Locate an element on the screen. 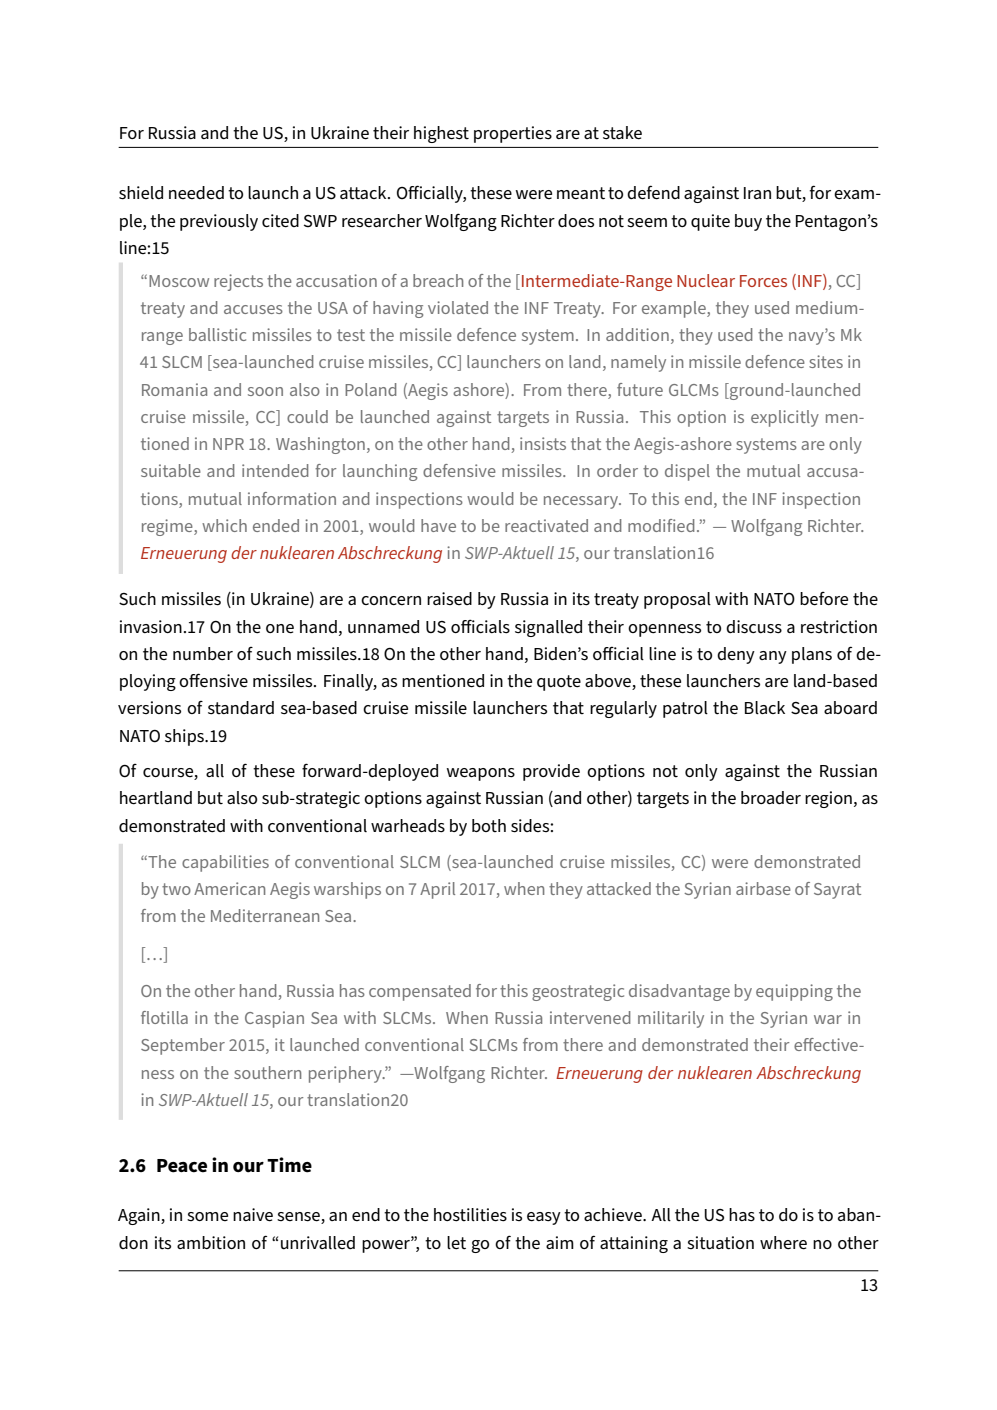 This screenshot has width=997, height=1410. needed is located at coordinates (196, 193).
